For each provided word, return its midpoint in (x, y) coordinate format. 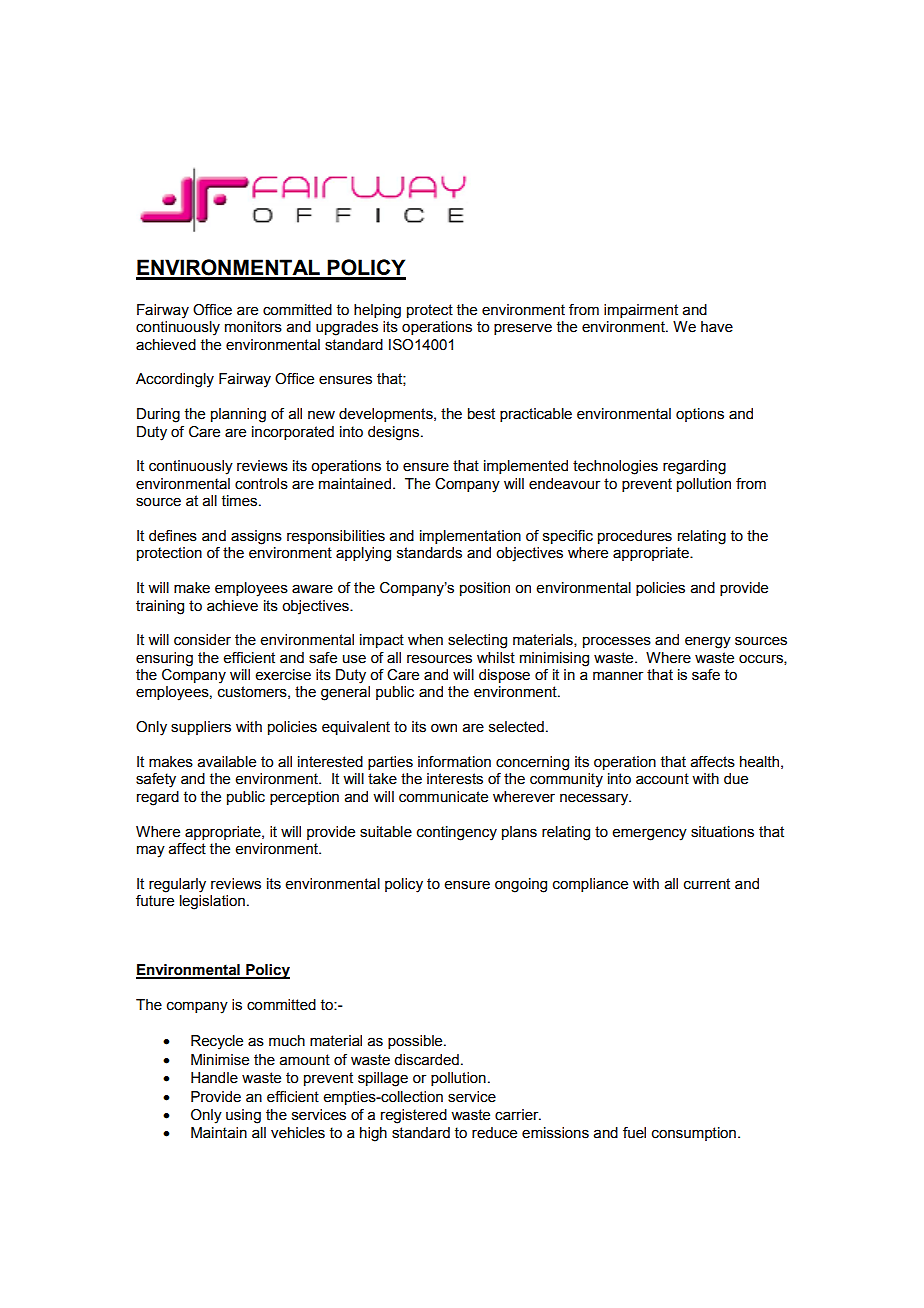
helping (377, 311)
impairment (641, 311)
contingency (457, 833)
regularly (177, 885)
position (485, 589)
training (160, 607)
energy (708, 642)
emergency (649, 834)
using (243, 1116)
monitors (253, 327)
